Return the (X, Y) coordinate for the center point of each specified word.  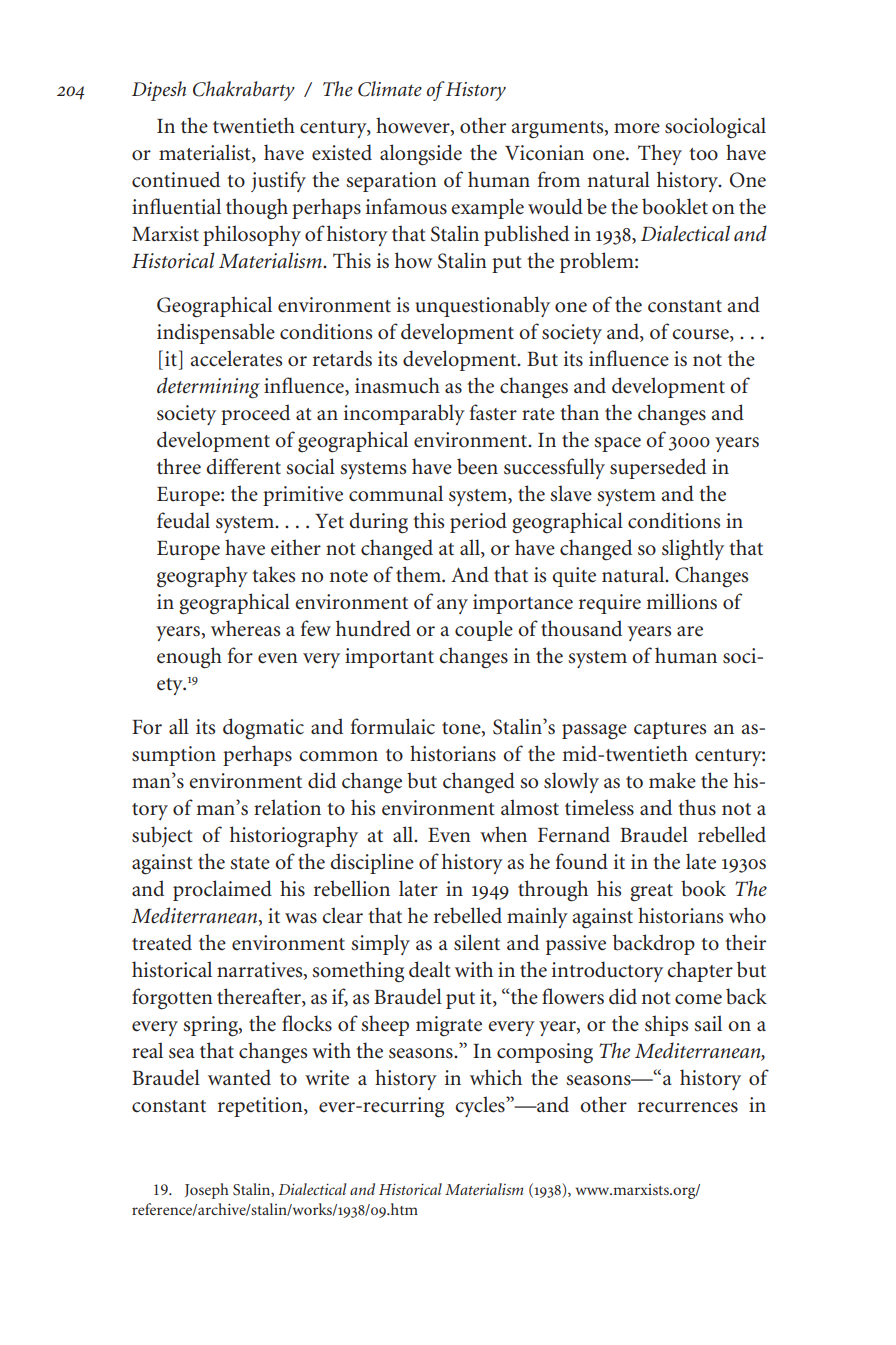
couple (484, 630)
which (496, 1077)
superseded (658, 468)
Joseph (207, 1191)
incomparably (404, 414)
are (690, 631)
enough (189, 658)
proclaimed (222, 890)
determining (208, 388)
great (651, 893)
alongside (421, 155)
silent (477, 942)
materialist (206, 153)
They (660, 154)
